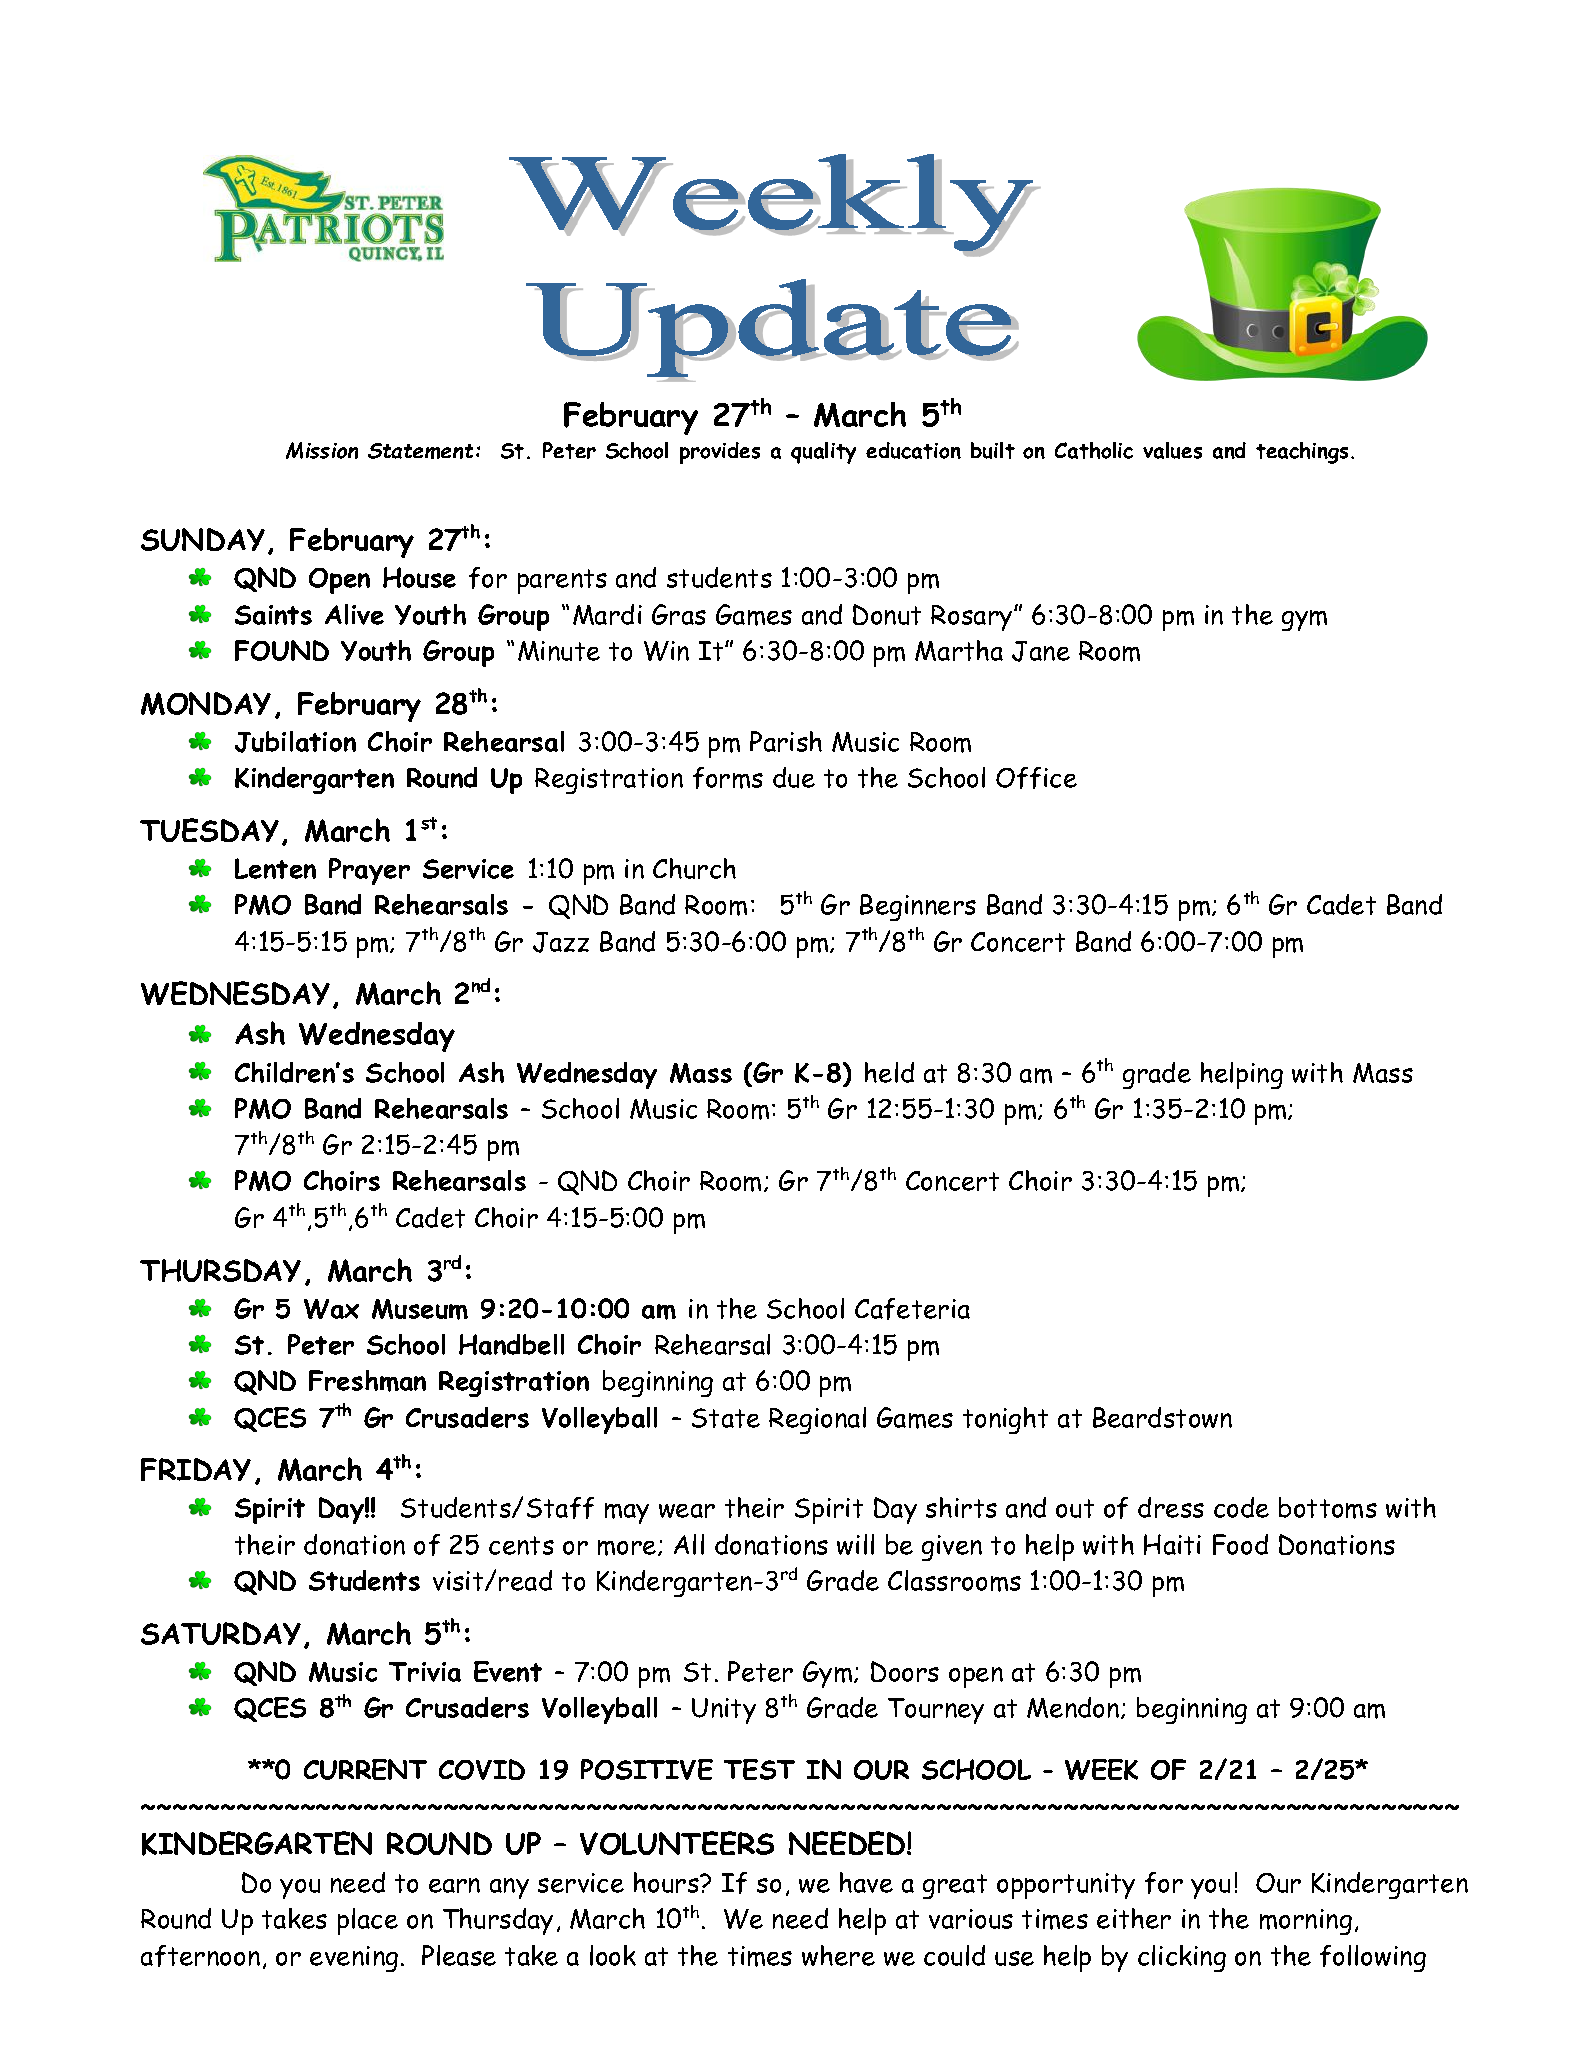 The height and width of the screenshot is (2065, 1595). Describe the element at coordinates (331, 1309) in the screenshot. I see `Wax` at that location.
